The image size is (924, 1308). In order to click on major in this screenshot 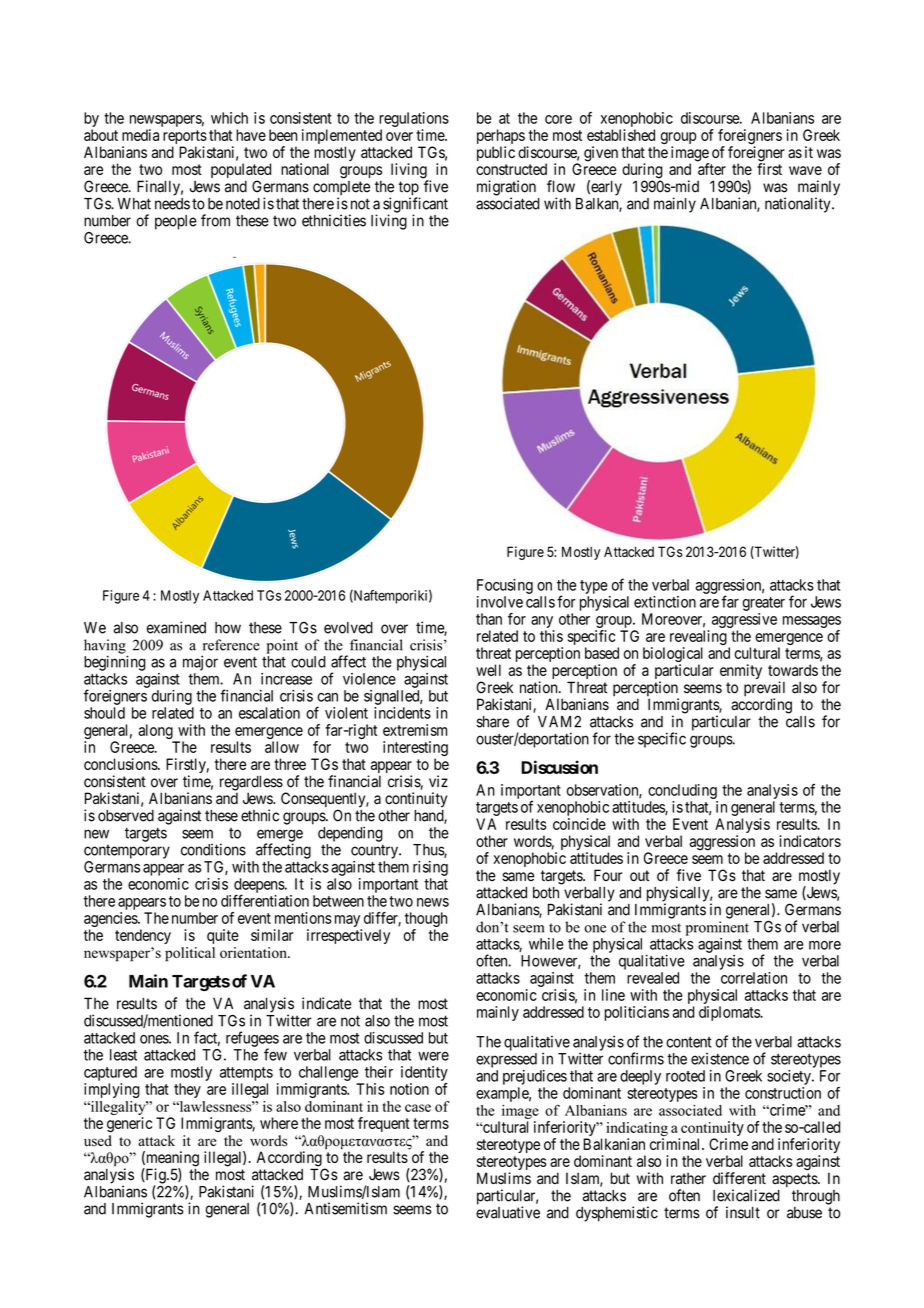, I will do `click(200, 663)`.
